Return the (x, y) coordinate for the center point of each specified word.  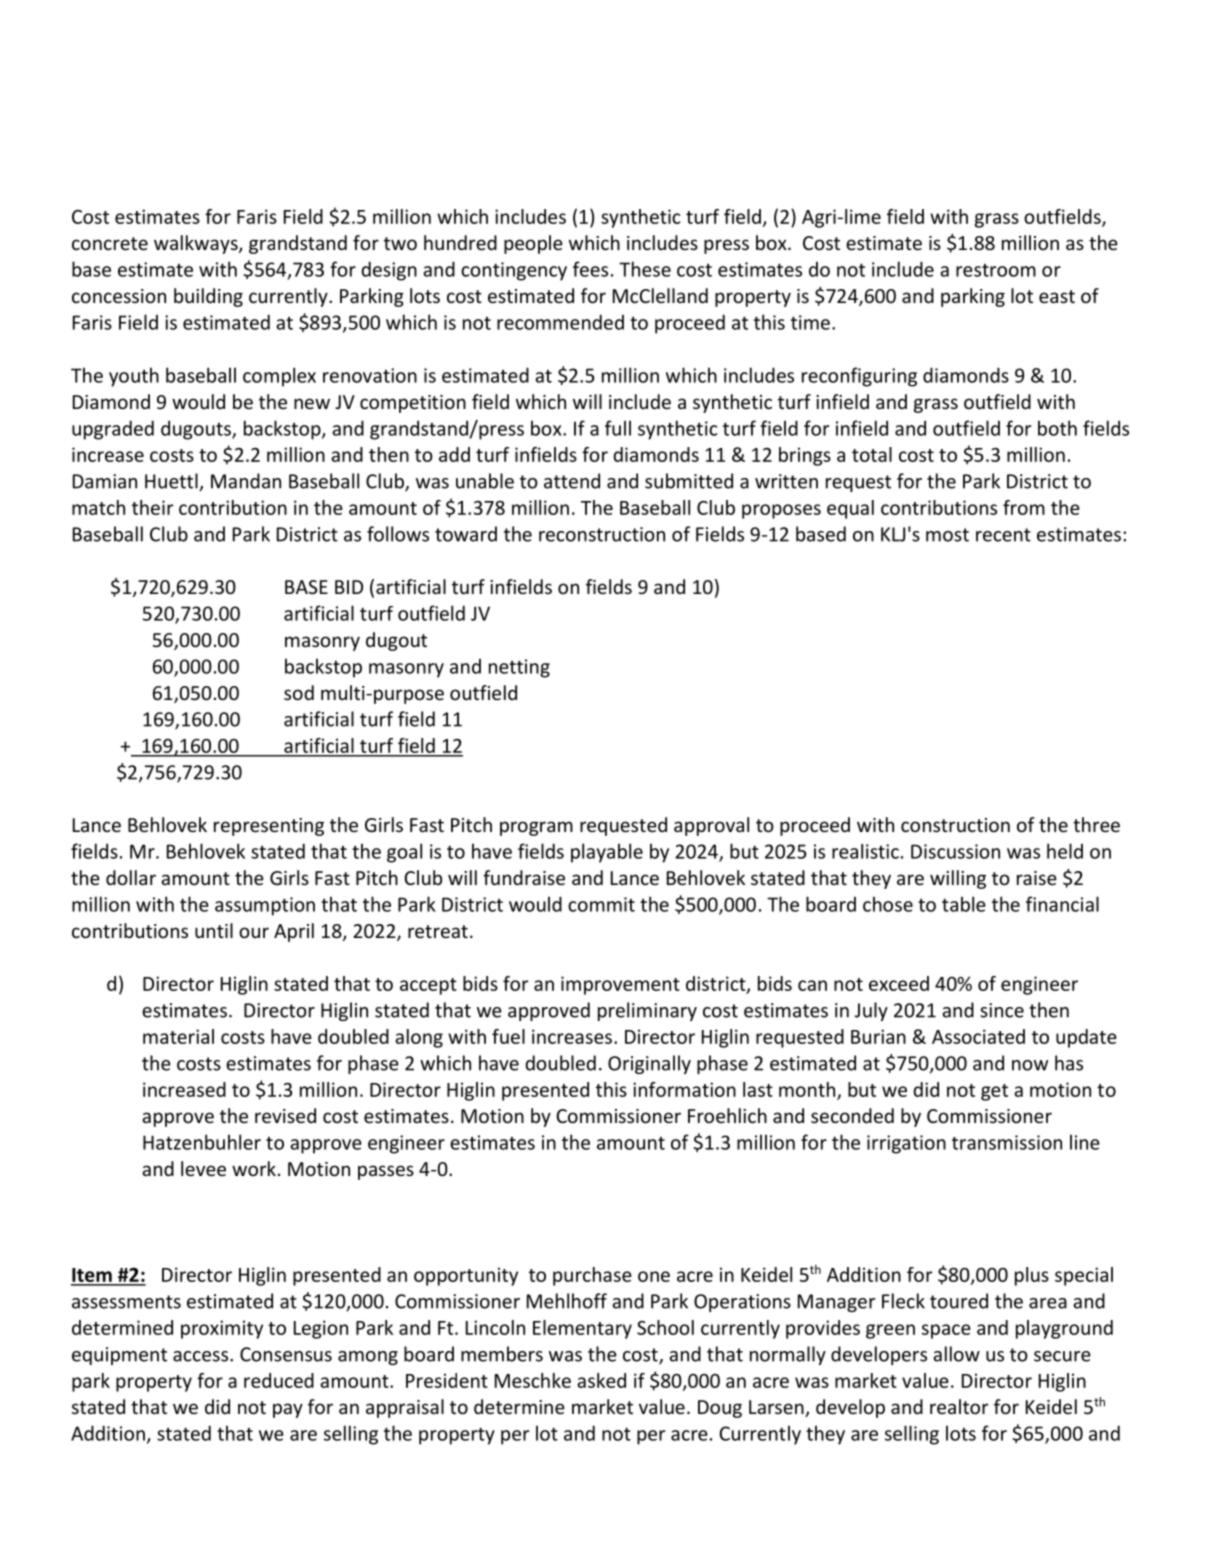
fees (590, 269)
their (153, 507)
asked (601, 1380)
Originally (649, 1064)
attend (572, 481)
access (200, 1356)
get (994, 1092)
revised (285, 1115)
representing (269, 827)
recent (1003, 535)
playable (607, 853)
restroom (996, 270)
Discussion (955, 851)
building (208, 297)
